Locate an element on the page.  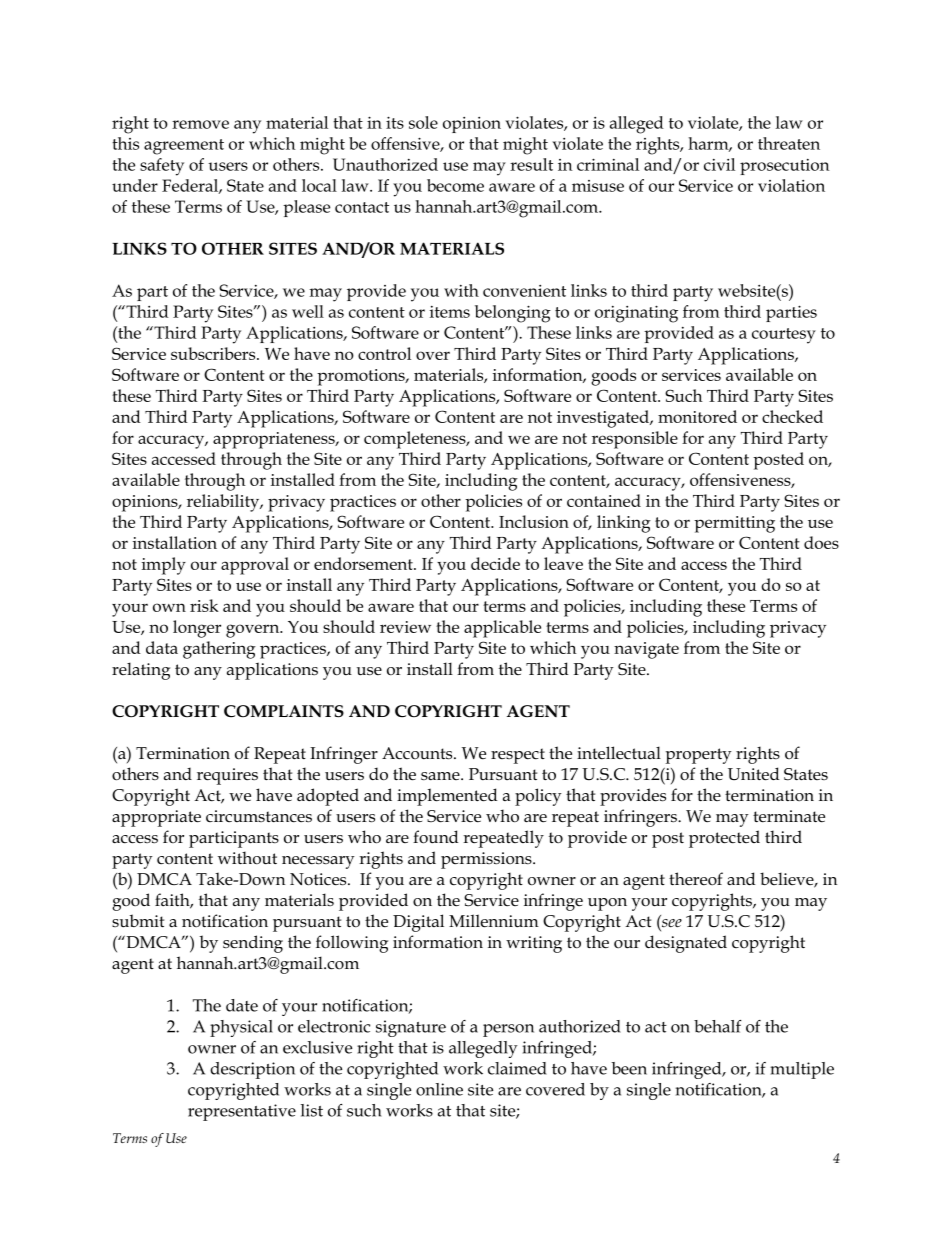
become is located at coordinates (455, 185).
